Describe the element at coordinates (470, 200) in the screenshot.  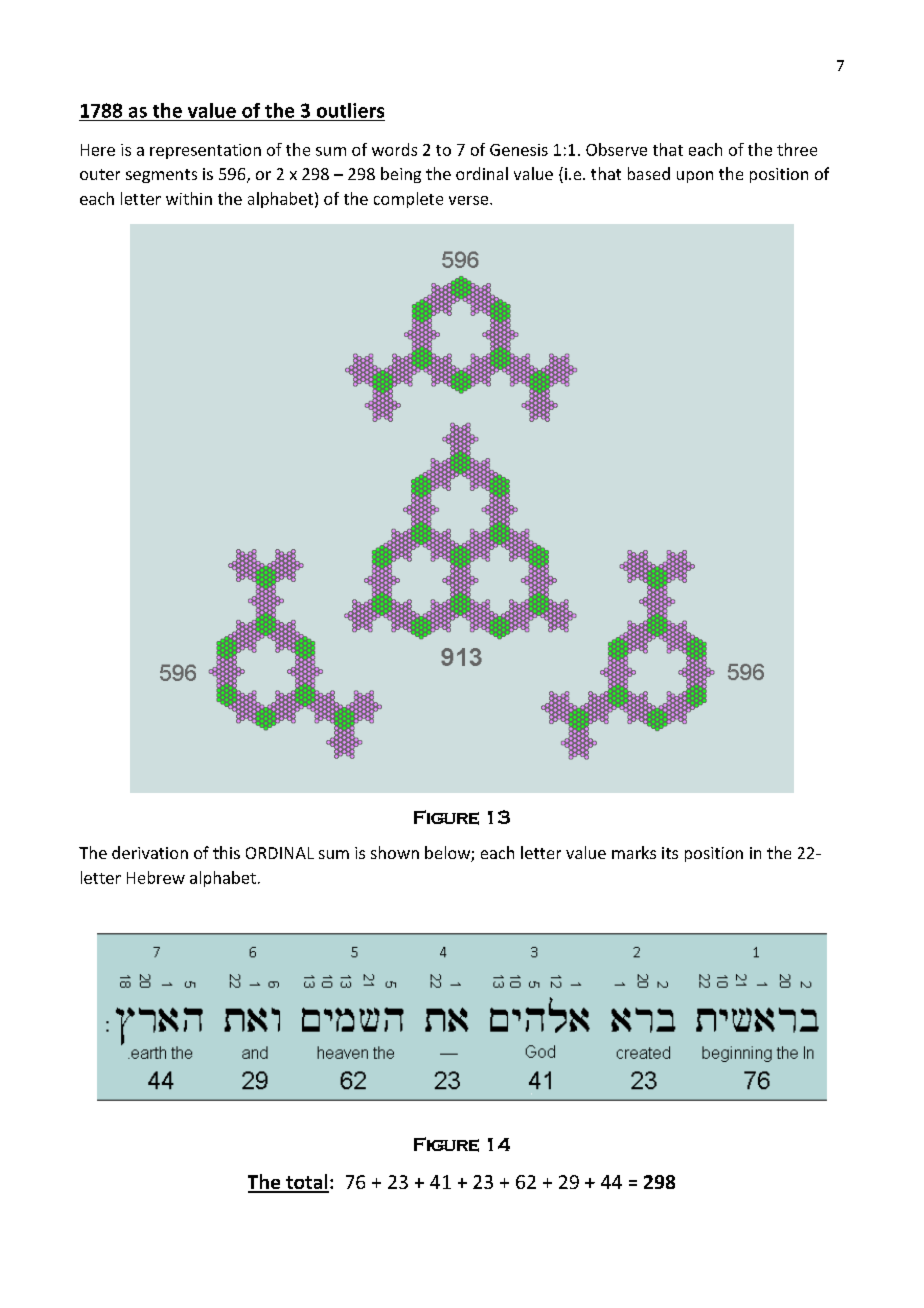
I see `verse` at that location.
